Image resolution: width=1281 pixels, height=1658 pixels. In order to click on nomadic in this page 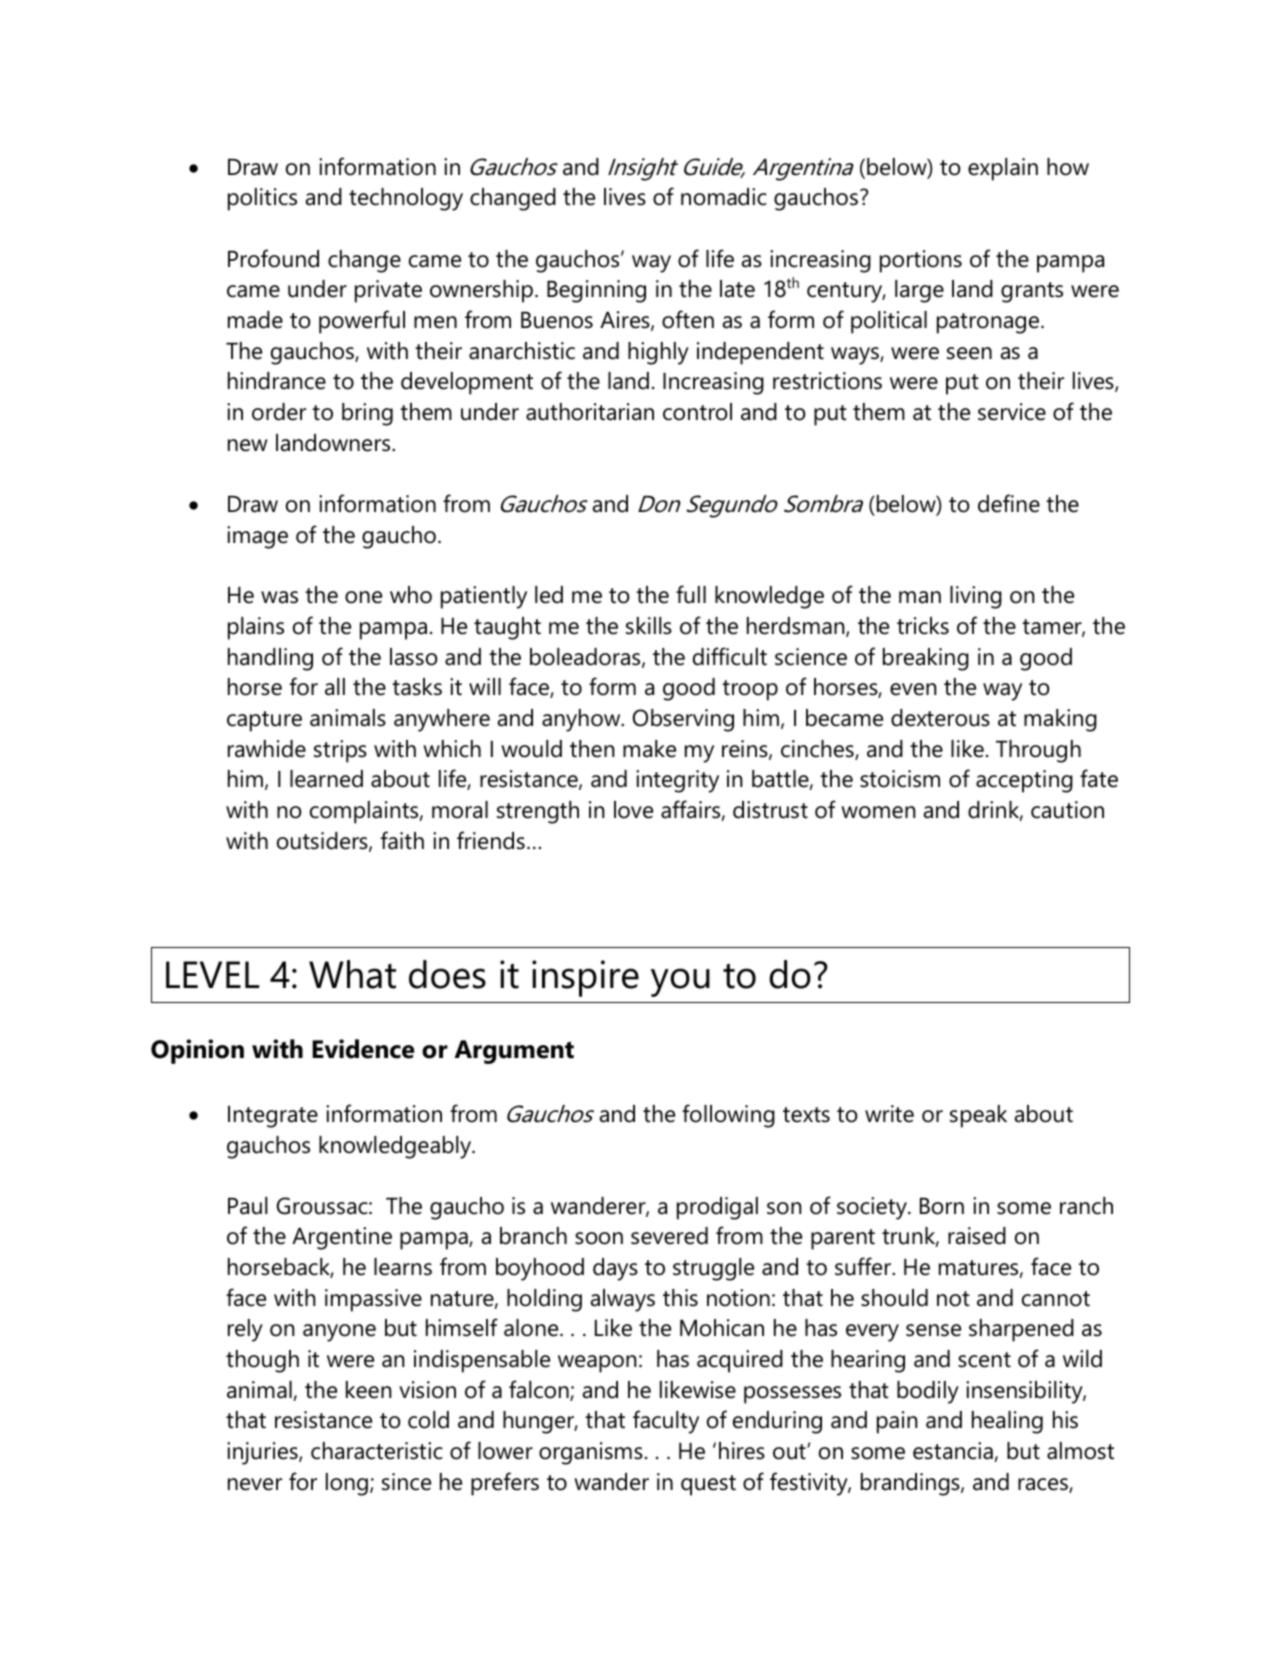, I will do `click(724, 197)`.
